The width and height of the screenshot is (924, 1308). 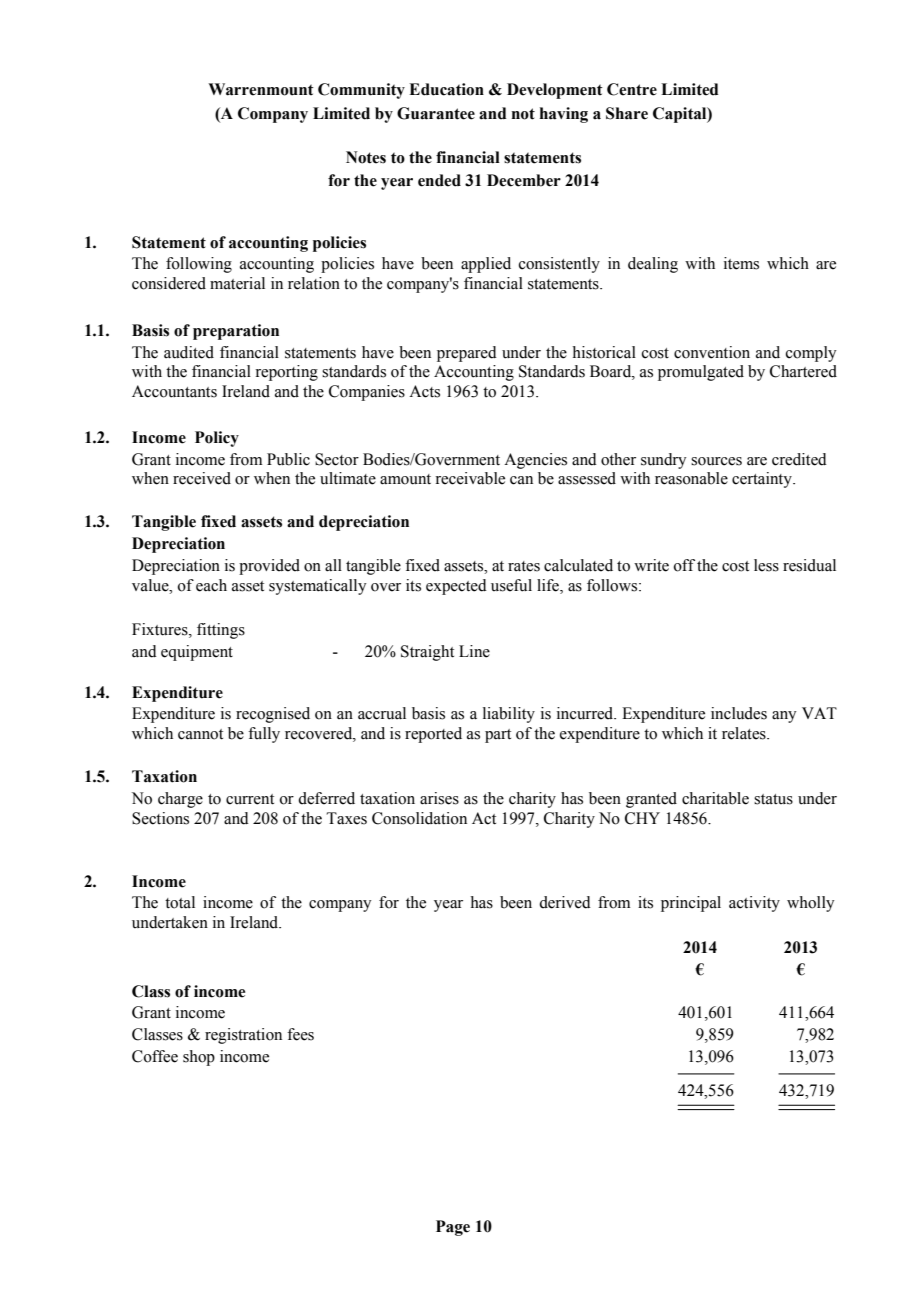 What do you see at coordinates (286, 373) in the screenshot?
I see `reporting` at bounding box center [286, 373].
